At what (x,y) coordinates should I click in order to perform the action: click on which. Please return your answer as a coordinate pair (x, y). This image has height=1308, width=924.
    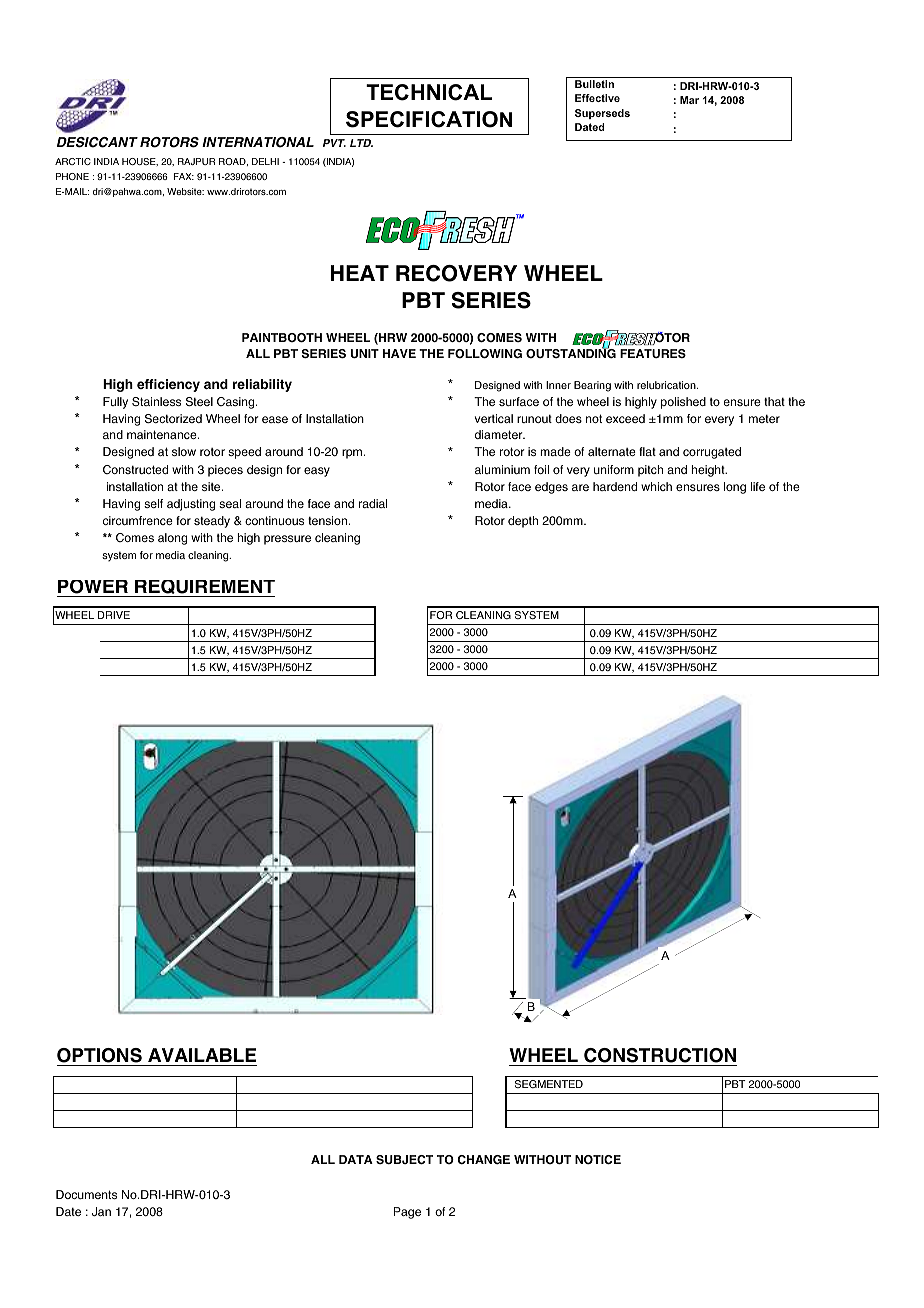
    Looking at the image, I should click on (656, 486).
